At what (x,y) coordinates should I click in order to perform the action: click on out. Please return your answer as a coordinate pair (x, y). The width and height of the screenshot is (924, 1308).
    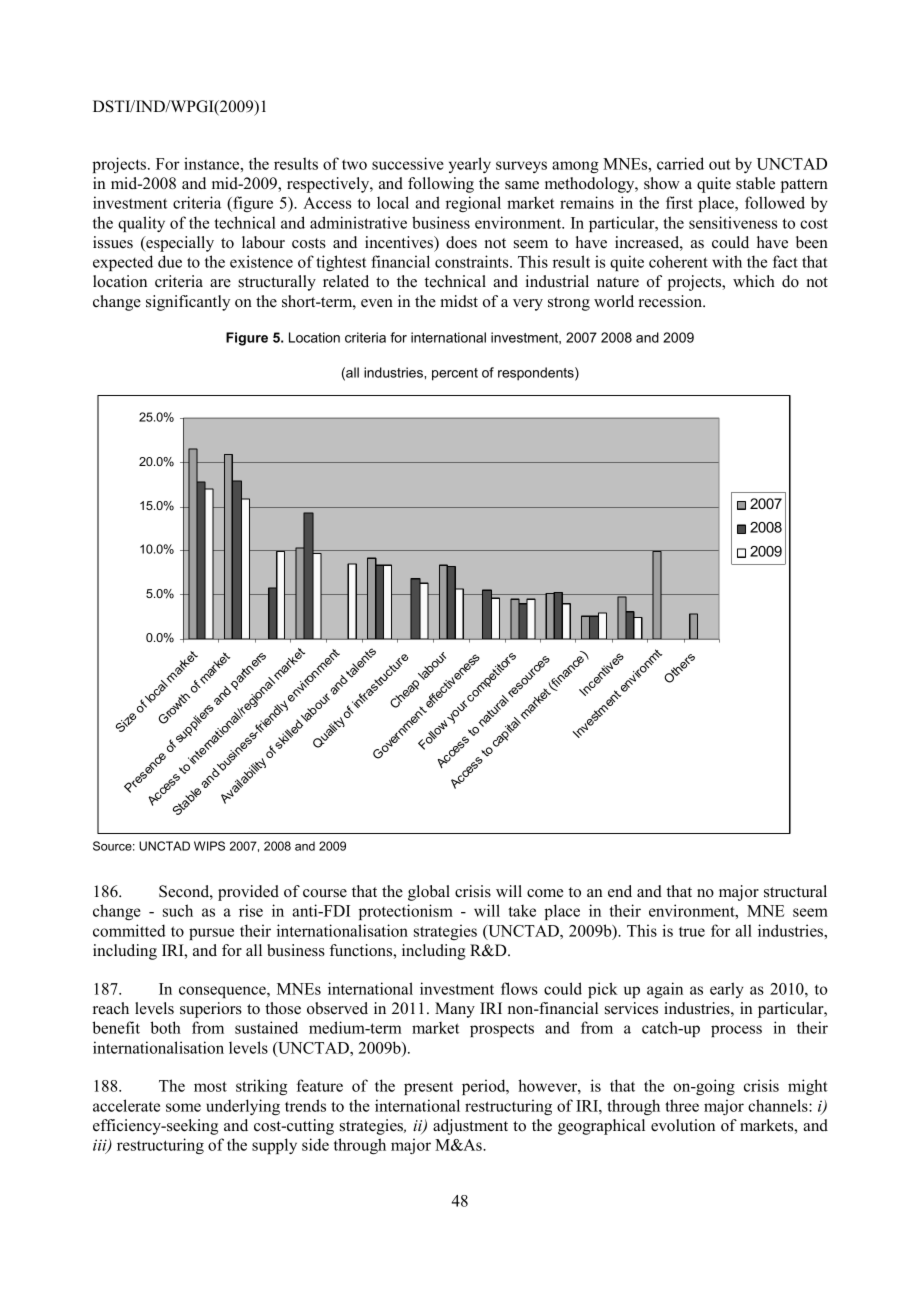
    Looking at the image, I should click on (720, 164).
